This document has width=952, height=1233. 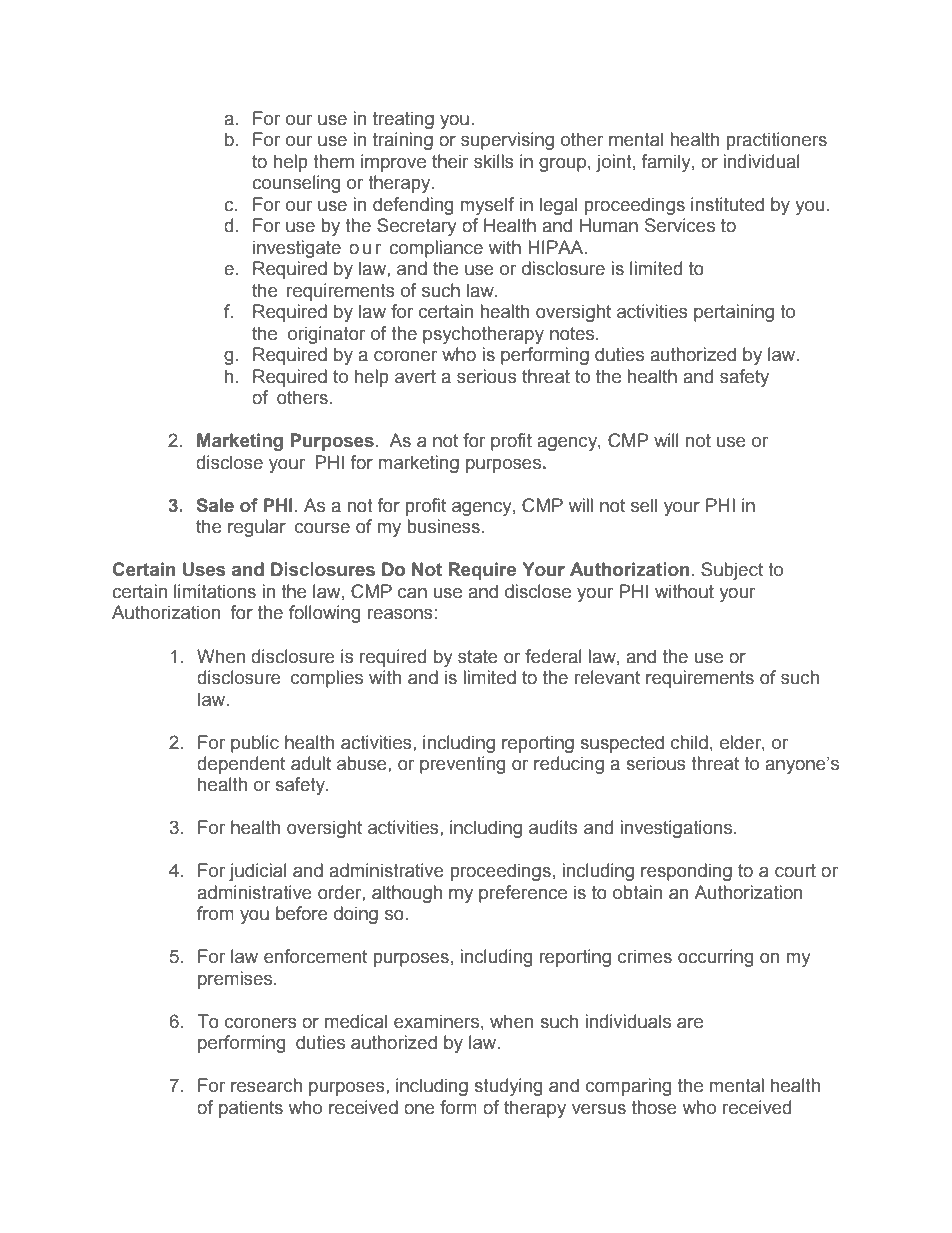 What do you see at coordinates (324, 614) in the document?
I see `following` at bounding box center [324, 614].
